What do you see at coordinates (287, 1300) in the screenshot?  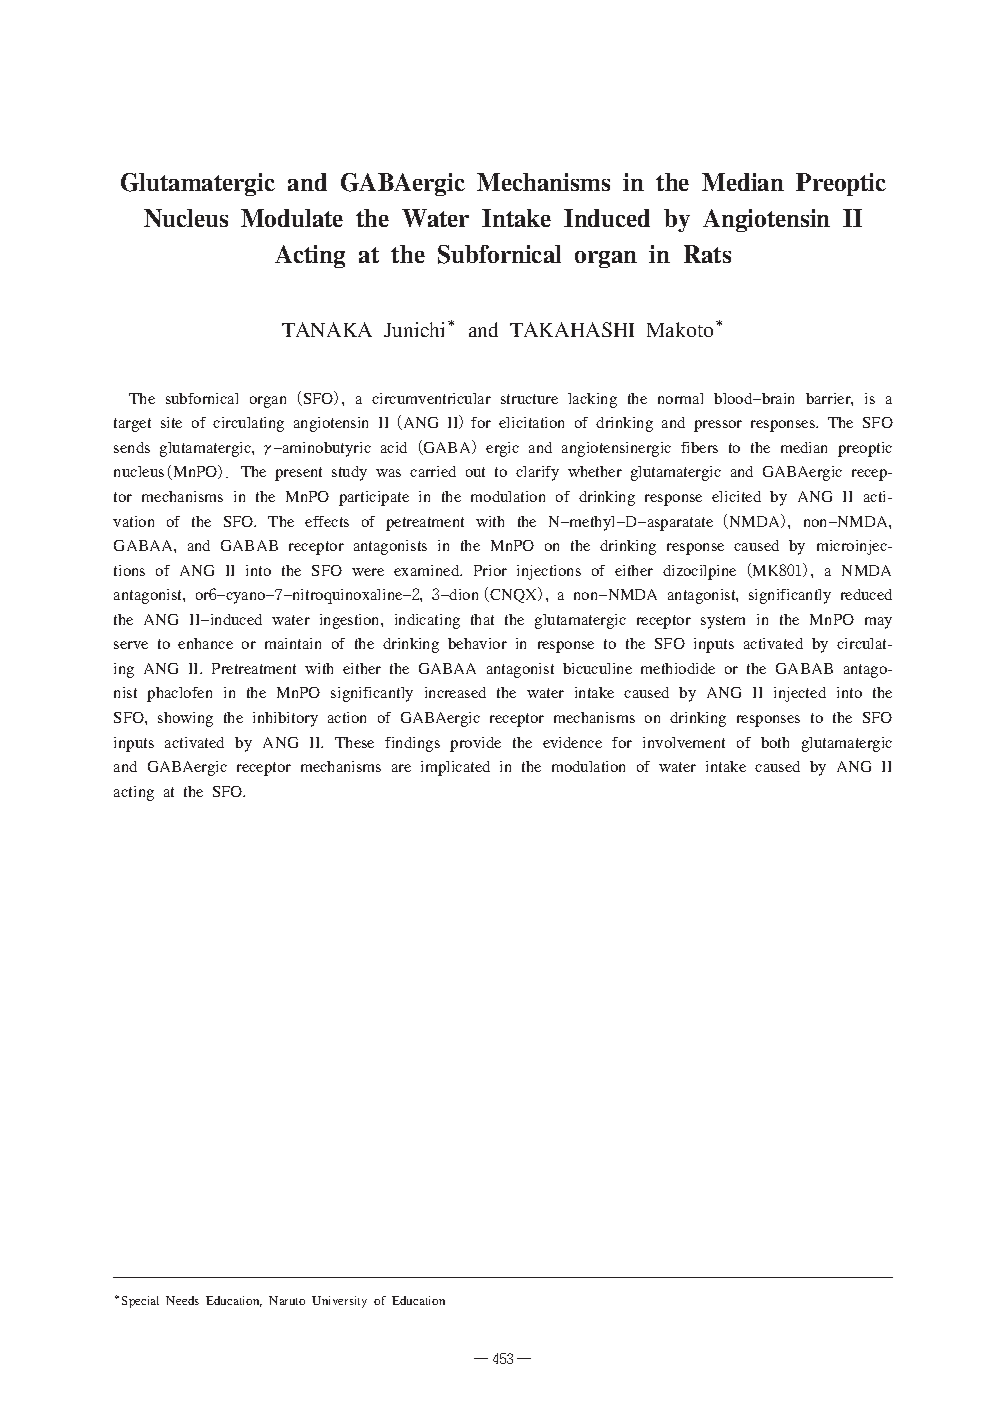 I see `Naruto` at bounding box center [287, 1300].
